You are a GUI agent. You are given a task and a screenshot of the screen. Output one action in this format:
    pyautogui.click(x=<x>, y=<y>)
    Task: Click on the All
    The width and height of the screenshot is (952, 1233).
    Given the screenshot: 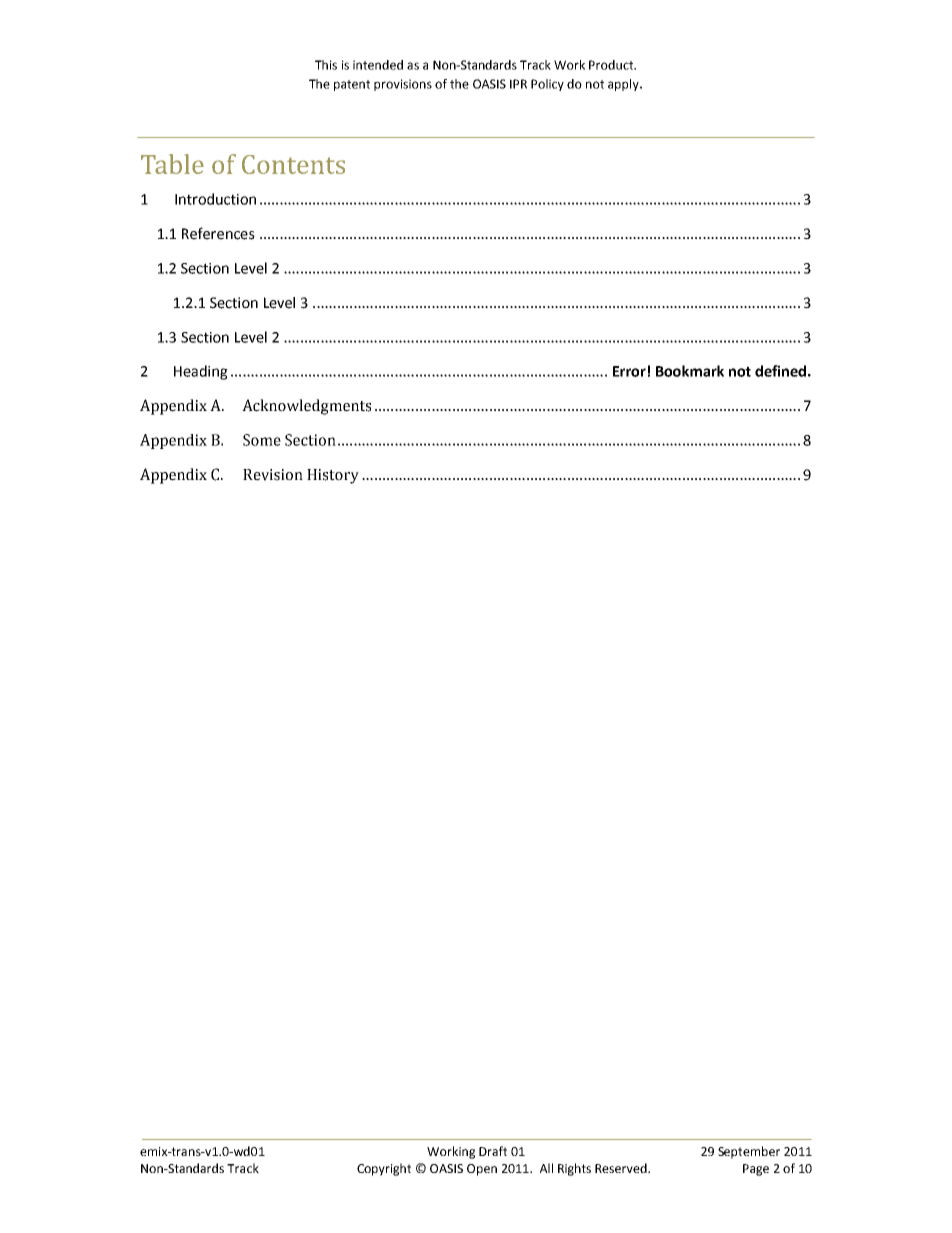 What is the action you would take?
    pyautogui.click(x=546, y=1168)
